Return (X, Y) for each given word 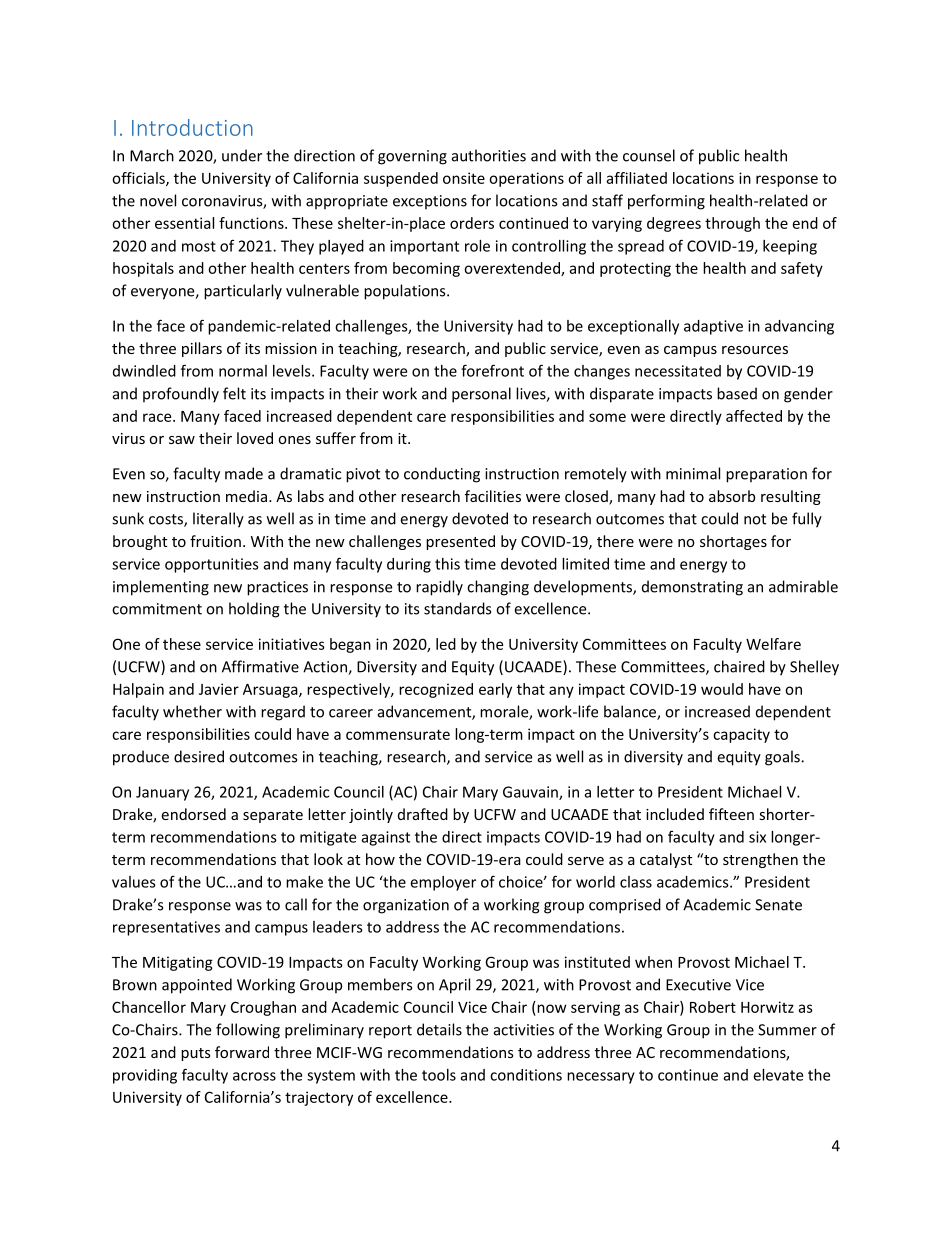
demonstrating (692, 588)
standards (457, 608)
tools (439, 1075)
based (737, 393)
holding (254, 610)
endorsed (193, 814)
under (242, 155)
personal (481, 395)
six (757, 837)
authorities (489, 155)
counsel (649, 155)
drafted (423, 814)
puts (196, 1054)
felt (234, 393)
